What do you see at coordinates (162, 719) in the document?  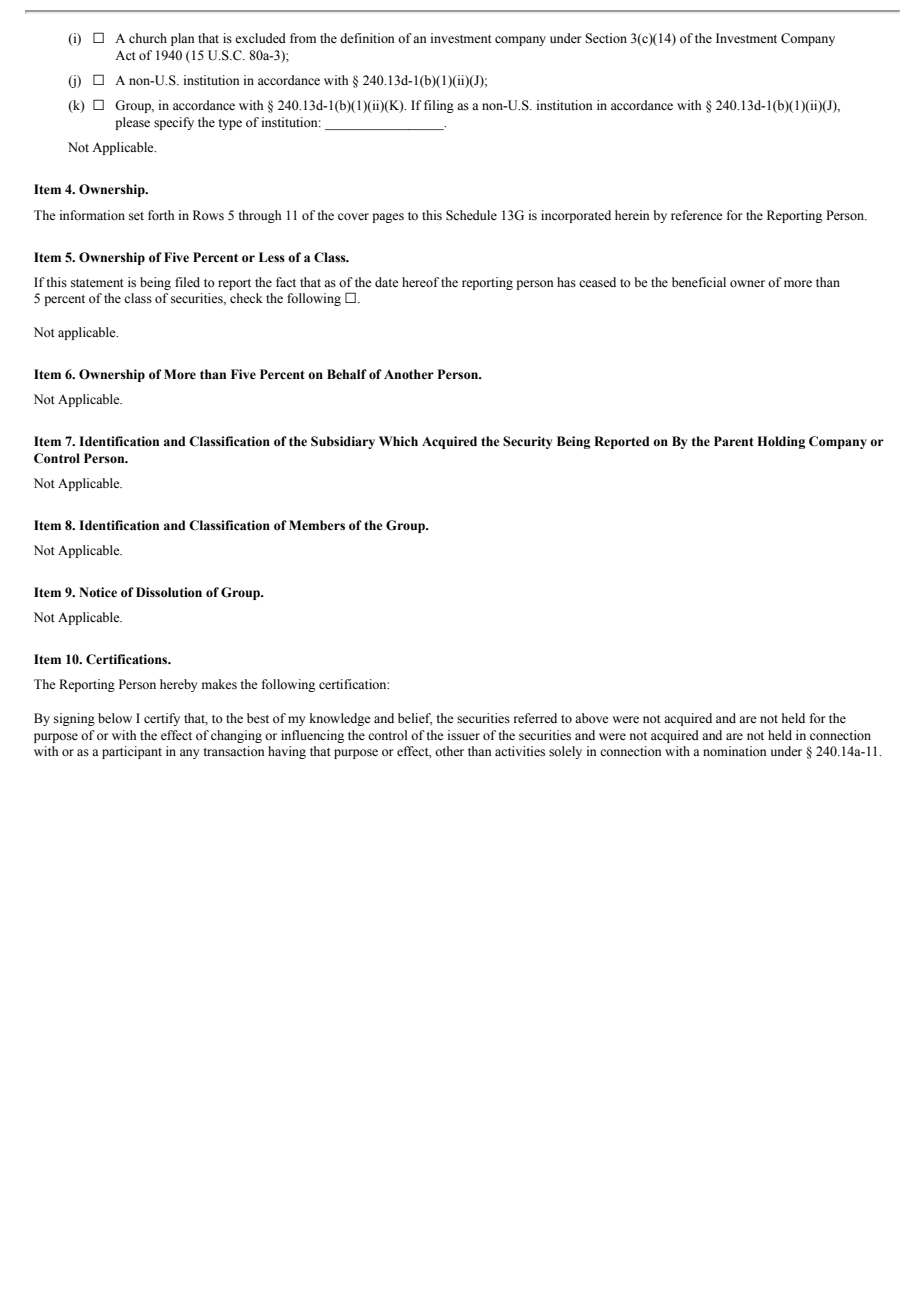 I see `certify` at bounding box center [162, 719].
